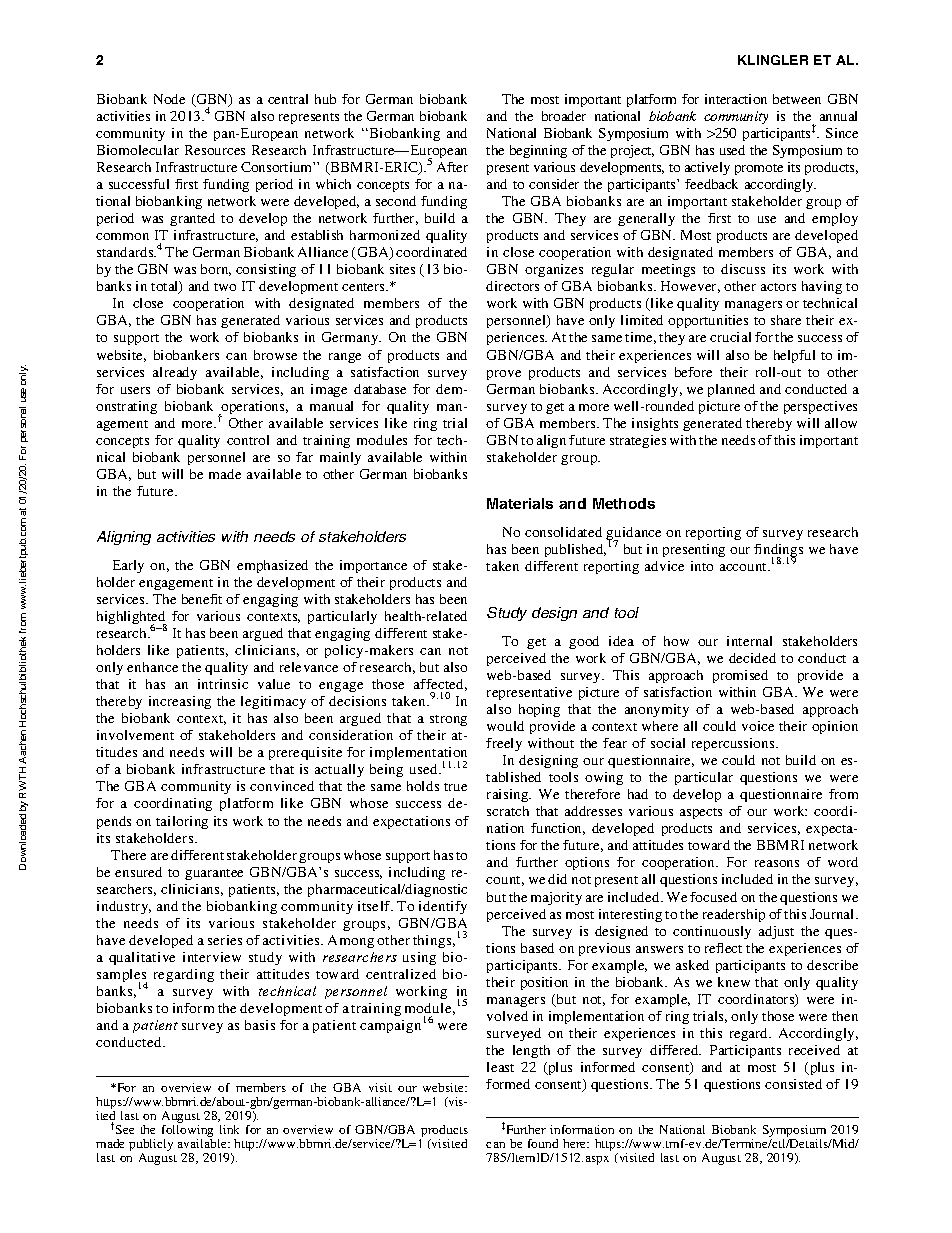  Describe the element at coordinates (734, 744) in the document. I see `repercussions` at that location.
